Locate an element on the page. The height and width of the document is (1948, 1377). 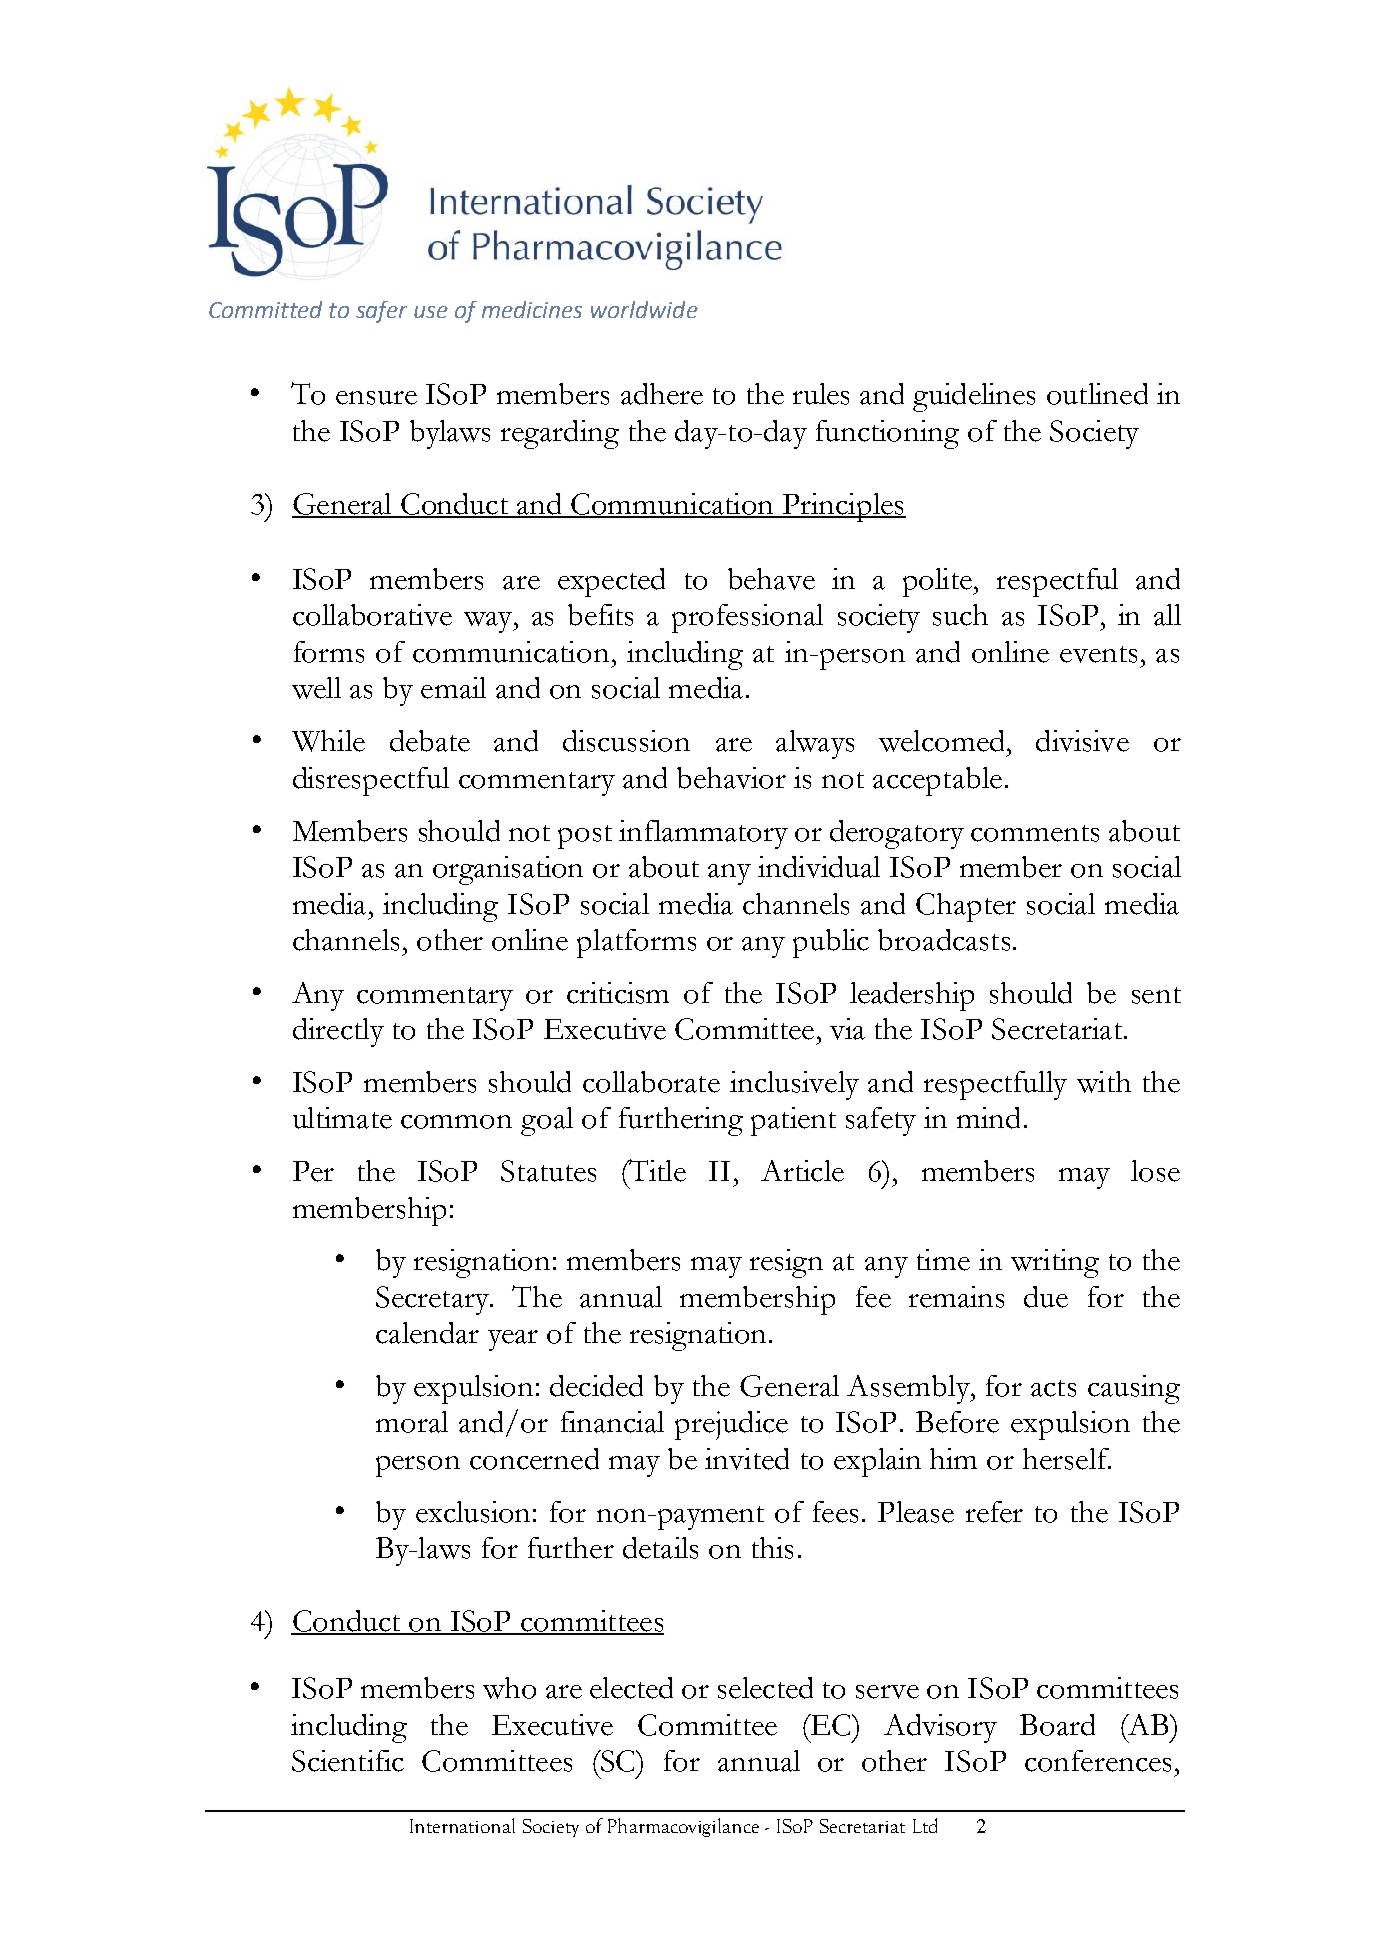
Scientific is located at coordinates (348, 1761).
